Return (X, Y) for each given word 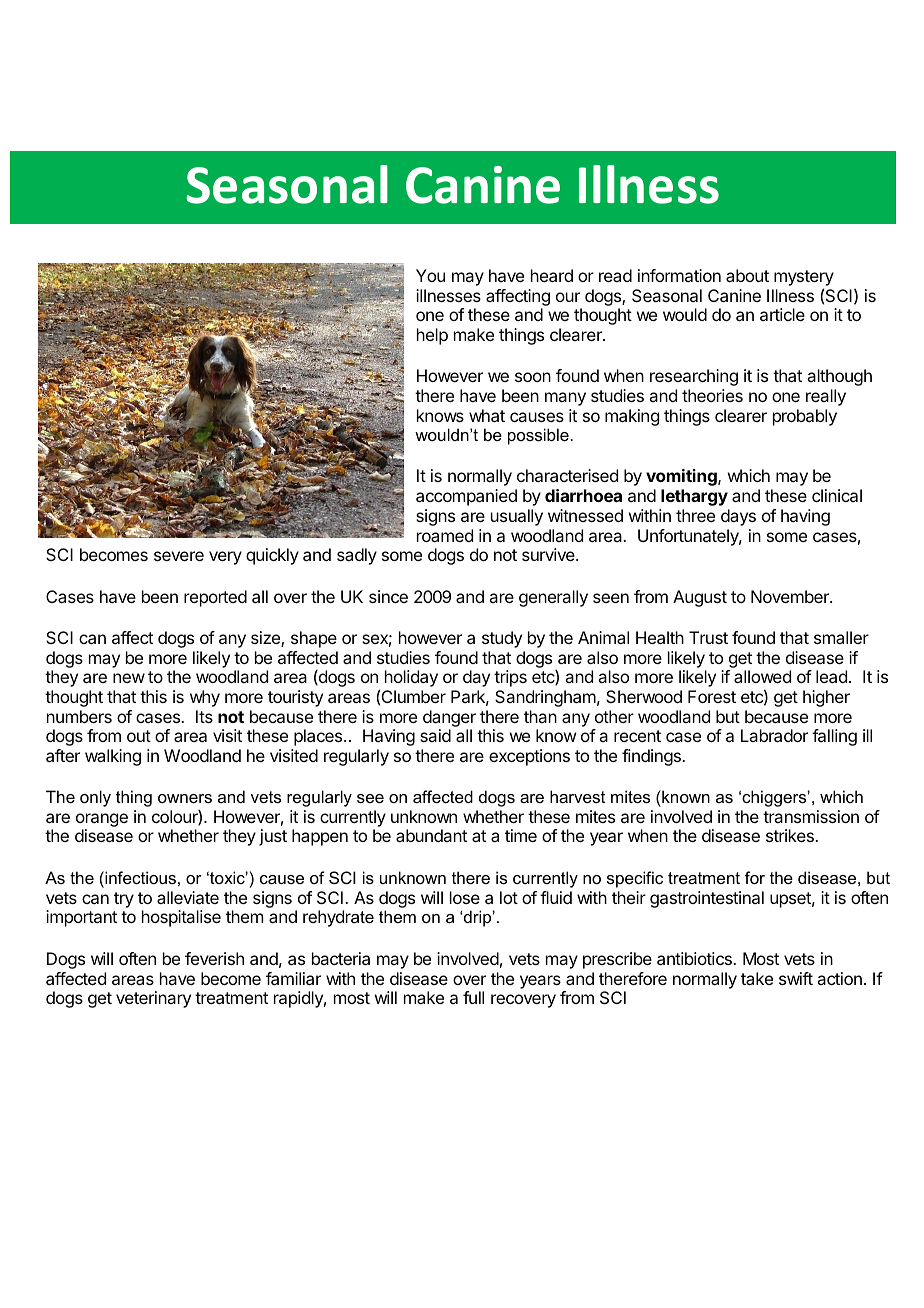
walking (113, 757)
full (473, 997)
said (435, 735)
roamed (445, 535)
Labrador (774, 735)
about (747, 275)
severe (179, 556)
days (738, 517)
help (432, 336)
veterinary (153, 999)
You (430, 275)
